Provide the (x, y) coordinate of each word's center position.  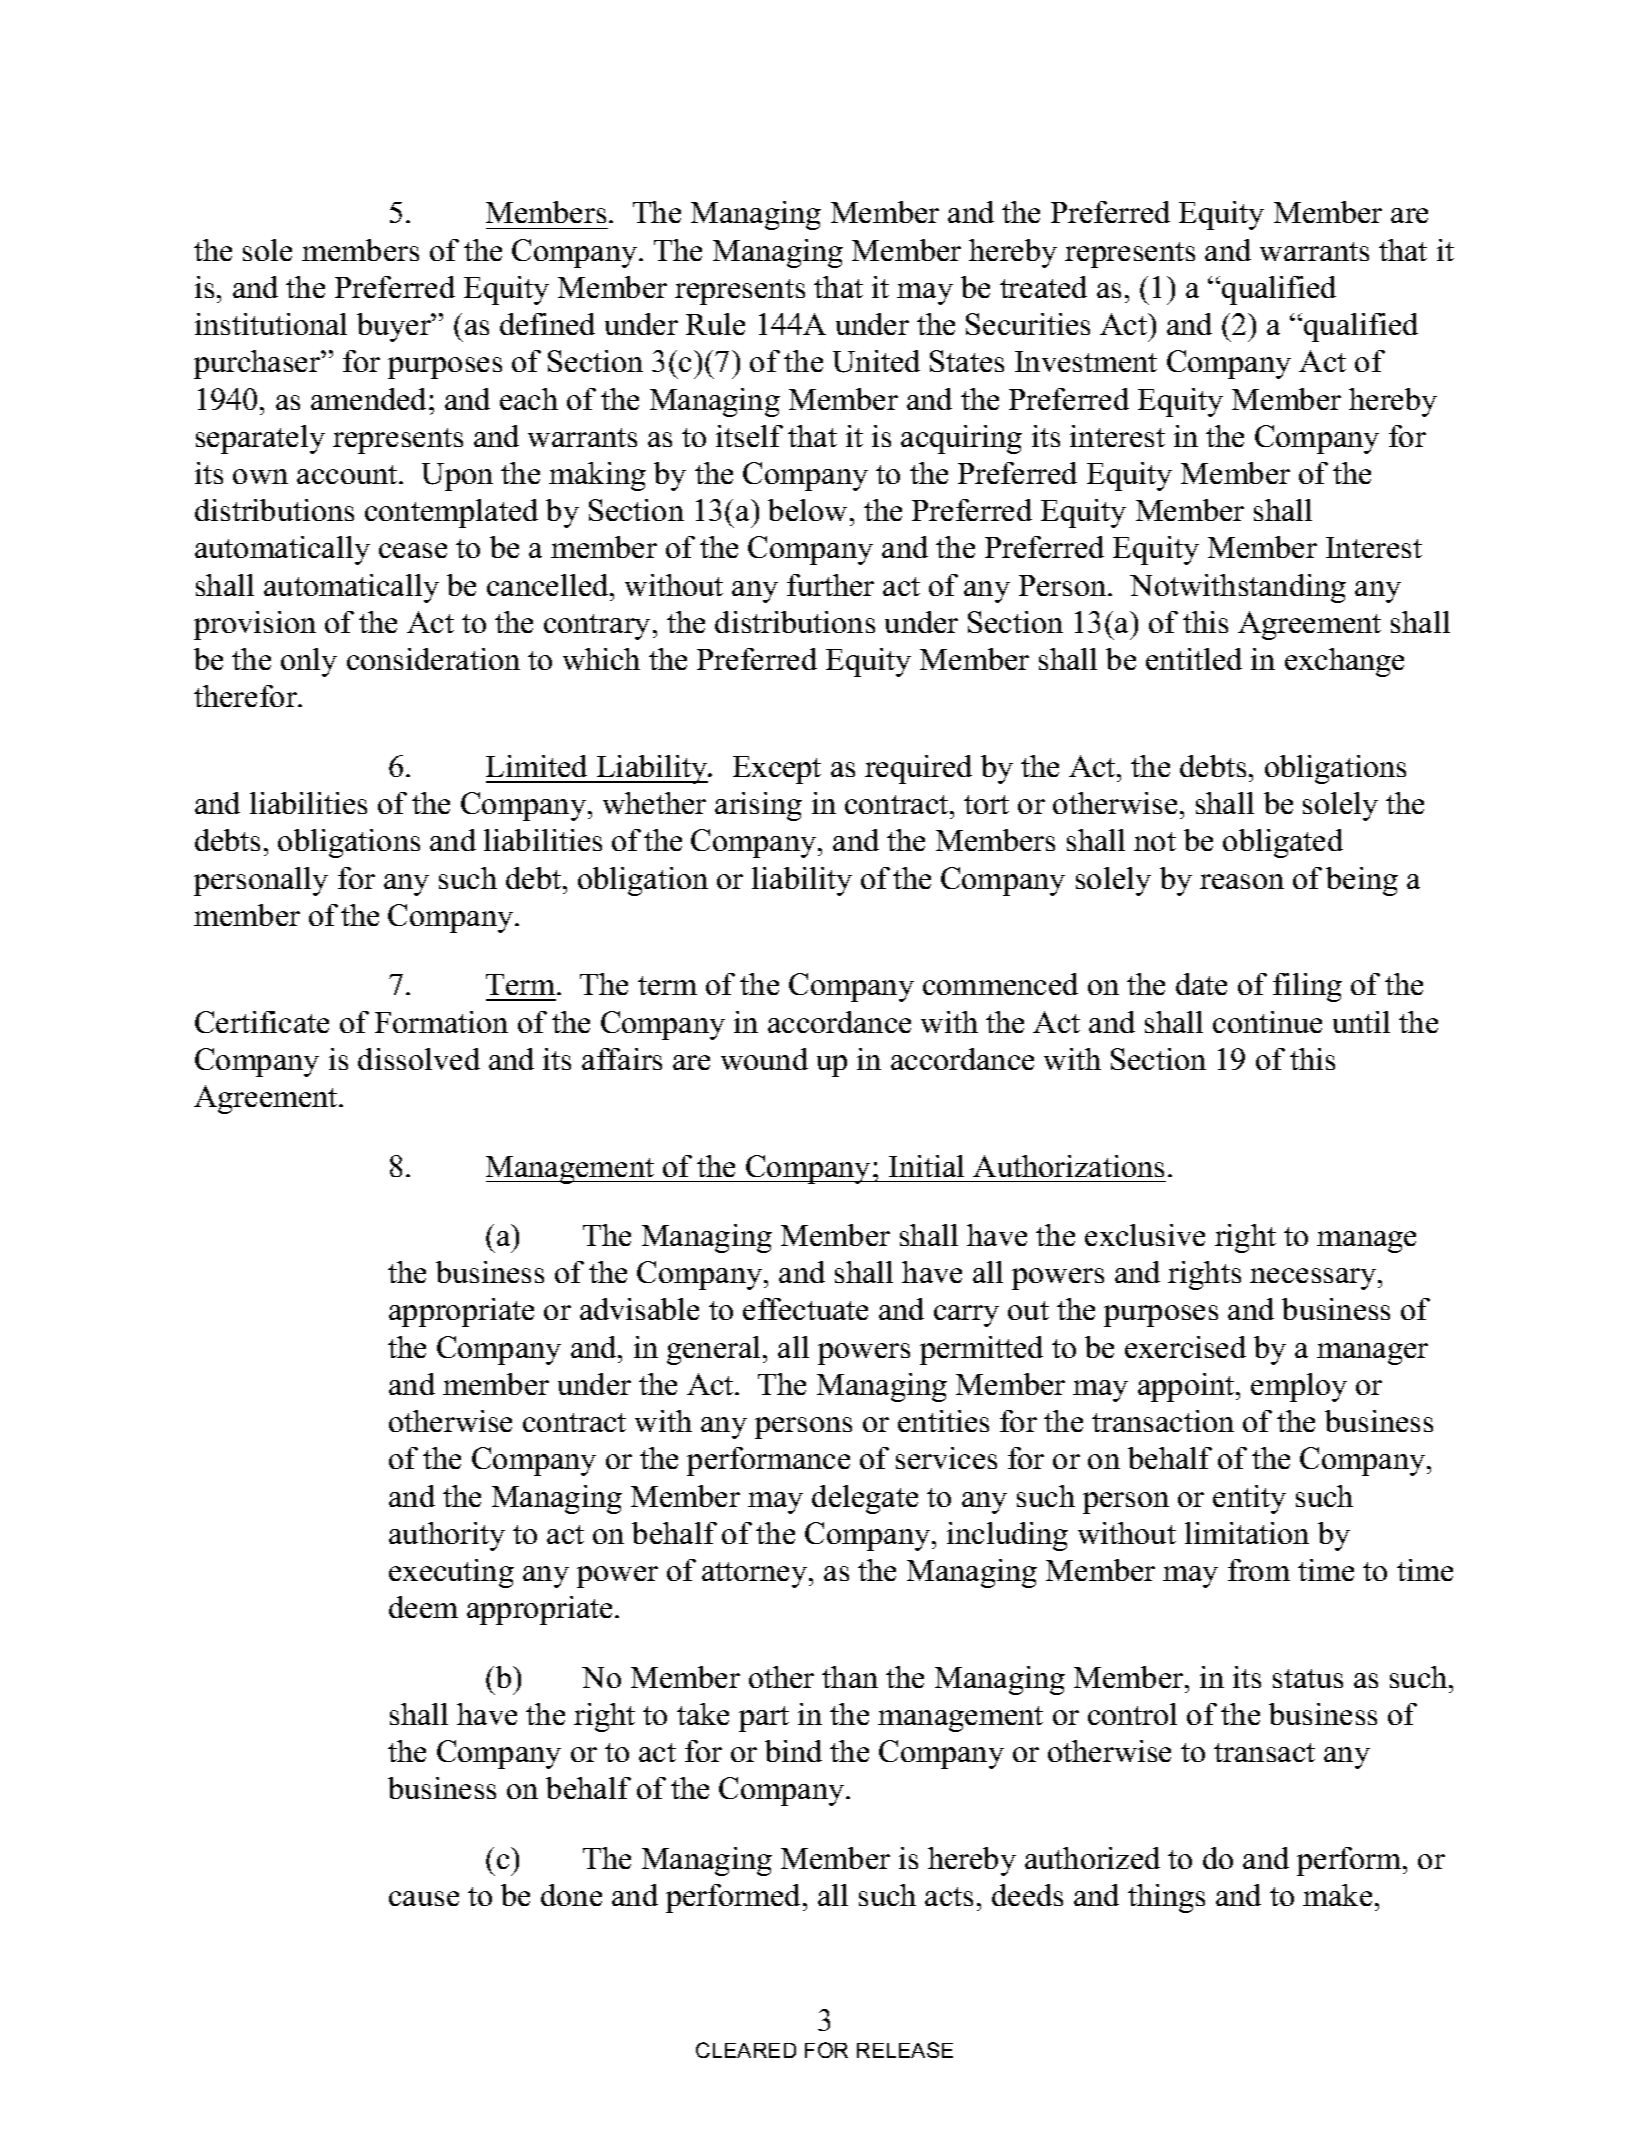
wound (764, 1059)
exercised (1185, 1347)
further (830, 585)
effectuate (805, 1309)
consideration (433, 659)
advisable (639, 1309)
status (1308, 1678)
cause (424, 1898)
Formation (441, 1022)
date (1201, 984)
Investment (1086, 361)
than (850, 1677)
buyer (395, 327)
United (876, 361)
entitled (1194, 659)
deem (423, 1607)
